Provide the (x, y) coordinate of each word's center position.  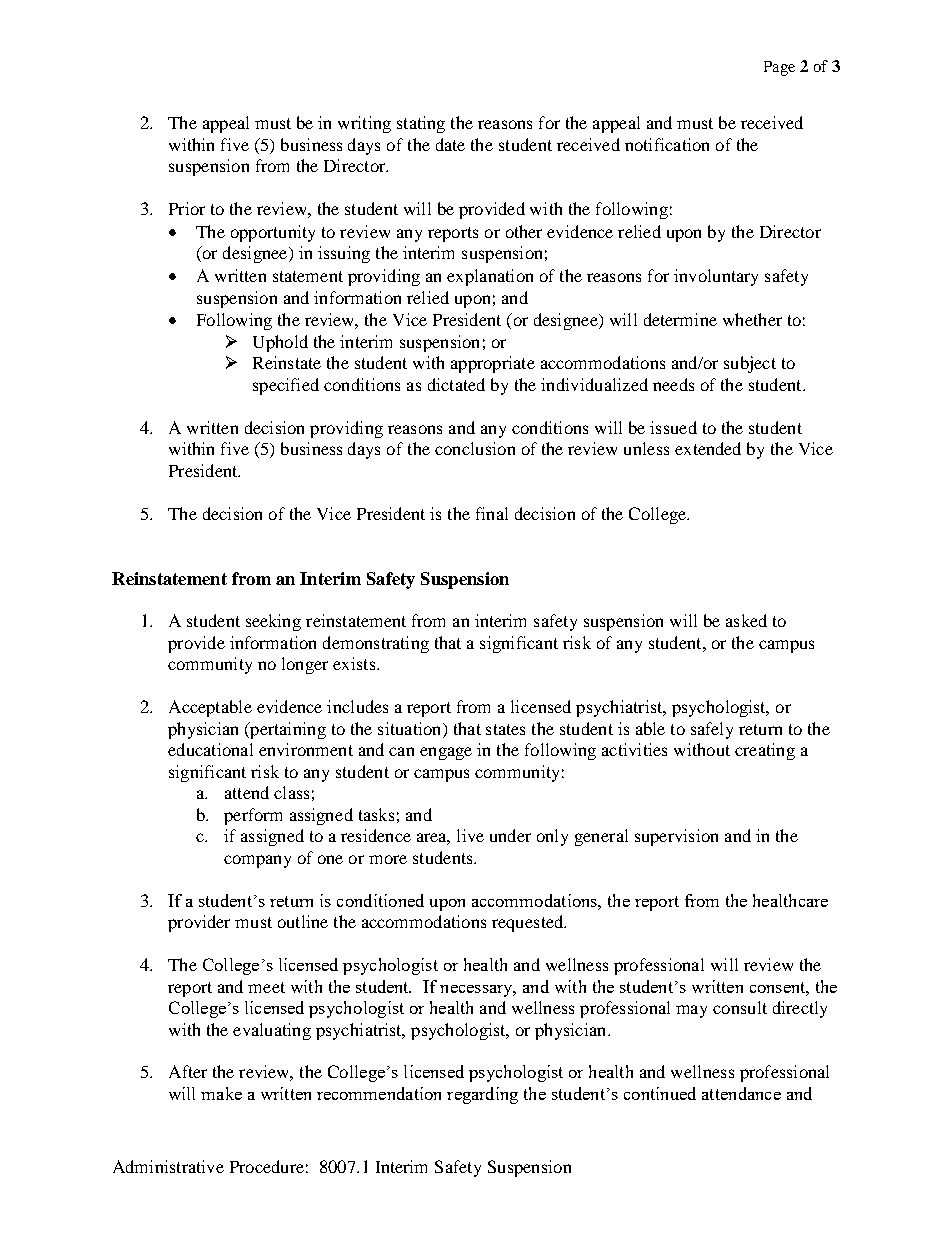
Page (779, 68)
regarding (482, 1095)
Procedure (267, 1166)
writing (364, 124)
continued (660, 1093)
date (450, 144)
